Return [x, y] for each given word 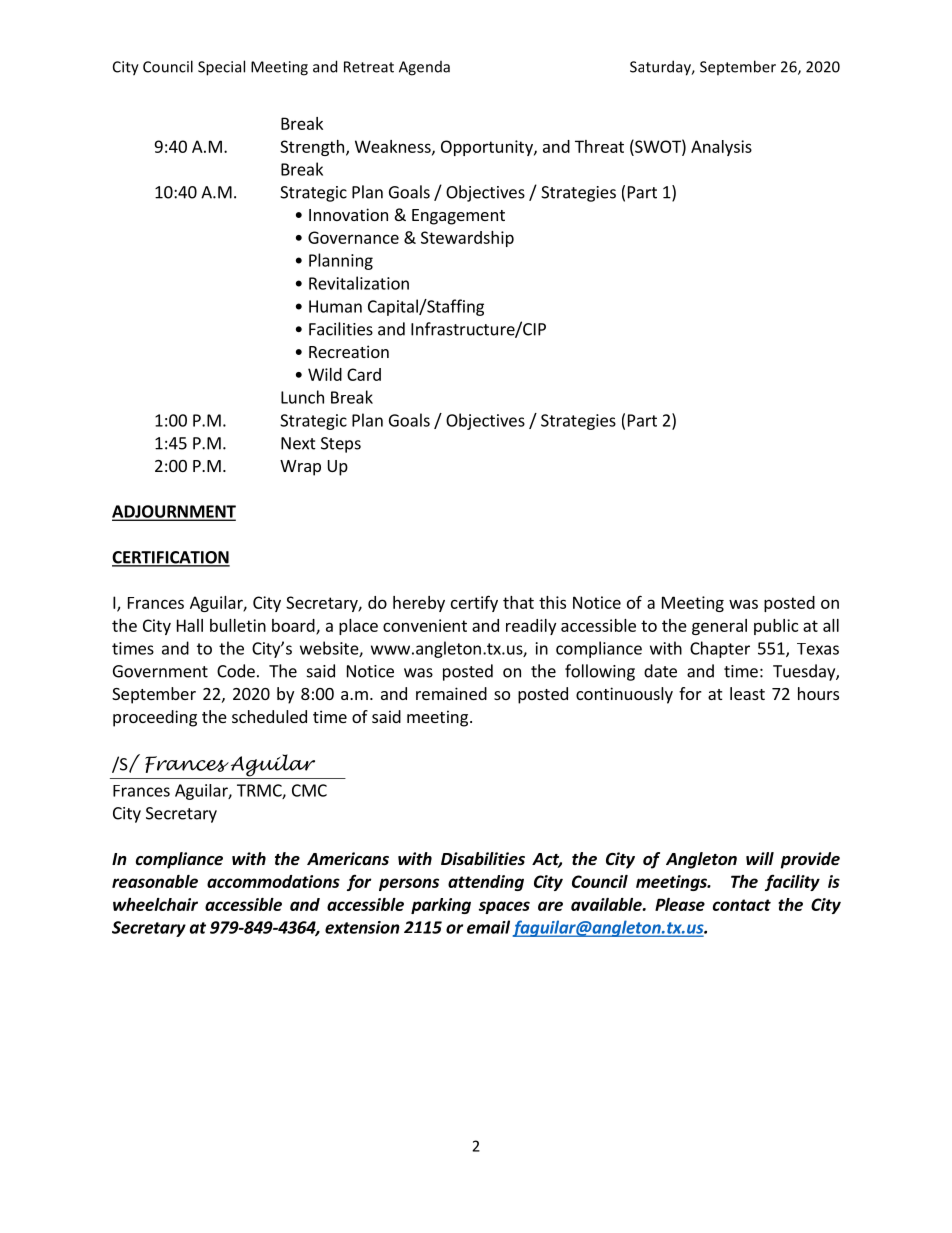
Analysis [721, 148]
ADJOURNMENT [174, 512]
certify [474, 603]
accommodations [273, 881]
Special [221, 68]
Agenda [424, 68]
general [719, 627]
